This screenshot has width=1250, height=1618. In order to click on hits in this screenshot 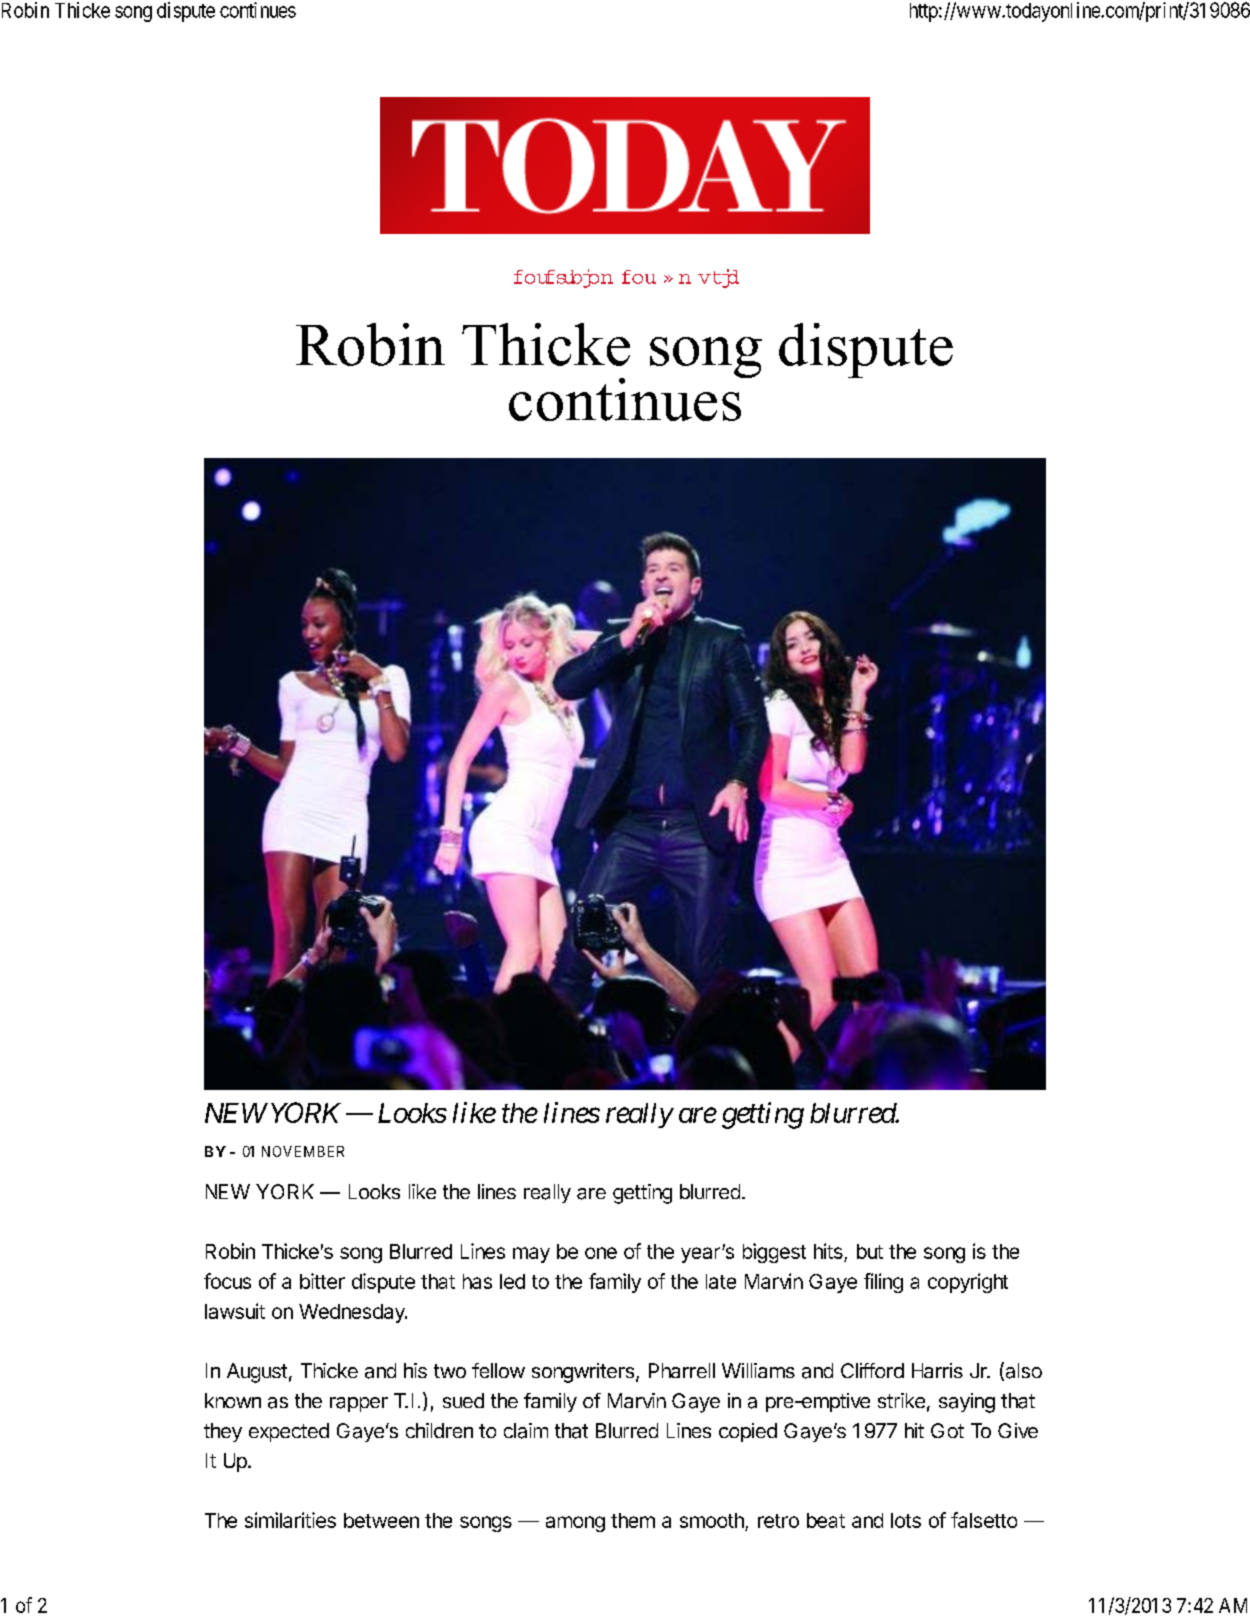, I will do `click(829, 1252)`.
